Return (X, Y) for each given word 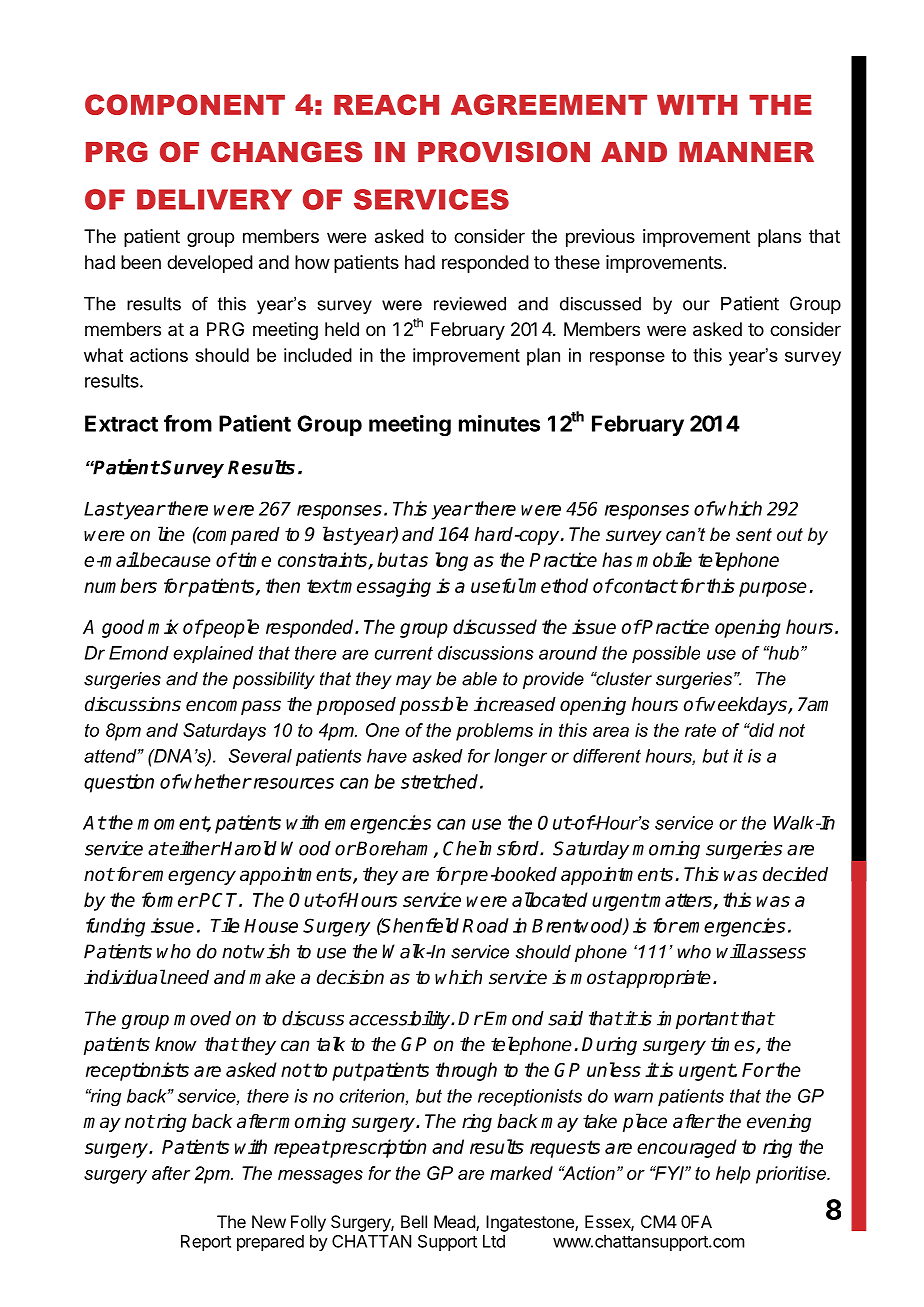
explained (213, 655)
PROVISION (504, 152)
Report (206, 1243)
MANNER (746, 152)
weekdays (746, 706)
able (479, 679)
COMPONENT (185, 104)
